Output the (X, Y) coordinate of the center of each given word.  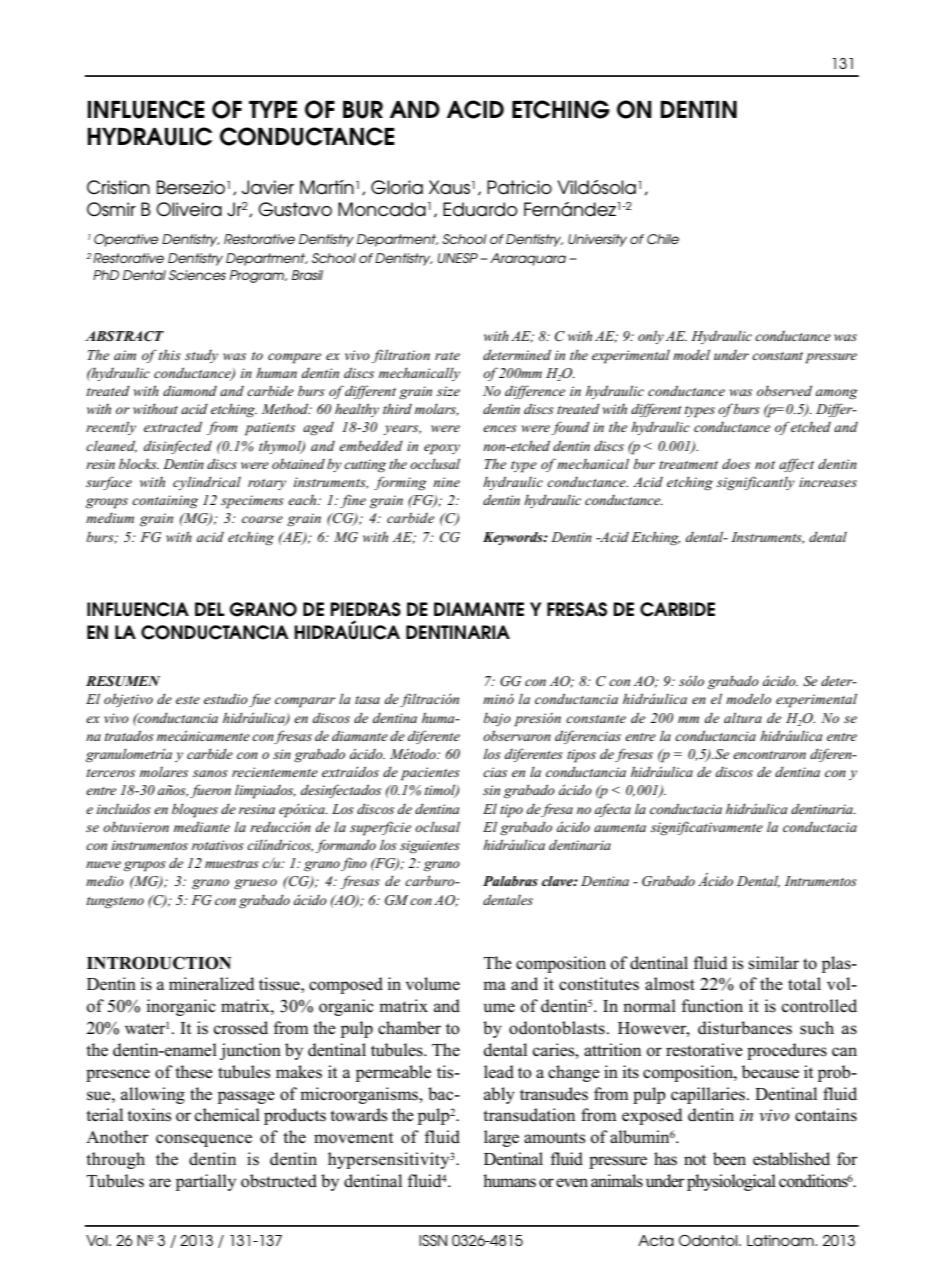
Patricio (519, 187)
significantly (756, 483)
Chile (663, 239)
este (188, 700)
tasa (367, 700)
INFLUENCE (146, 109)
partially (206, 1182)
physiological (731, 1182)
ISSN (433, 1240)
